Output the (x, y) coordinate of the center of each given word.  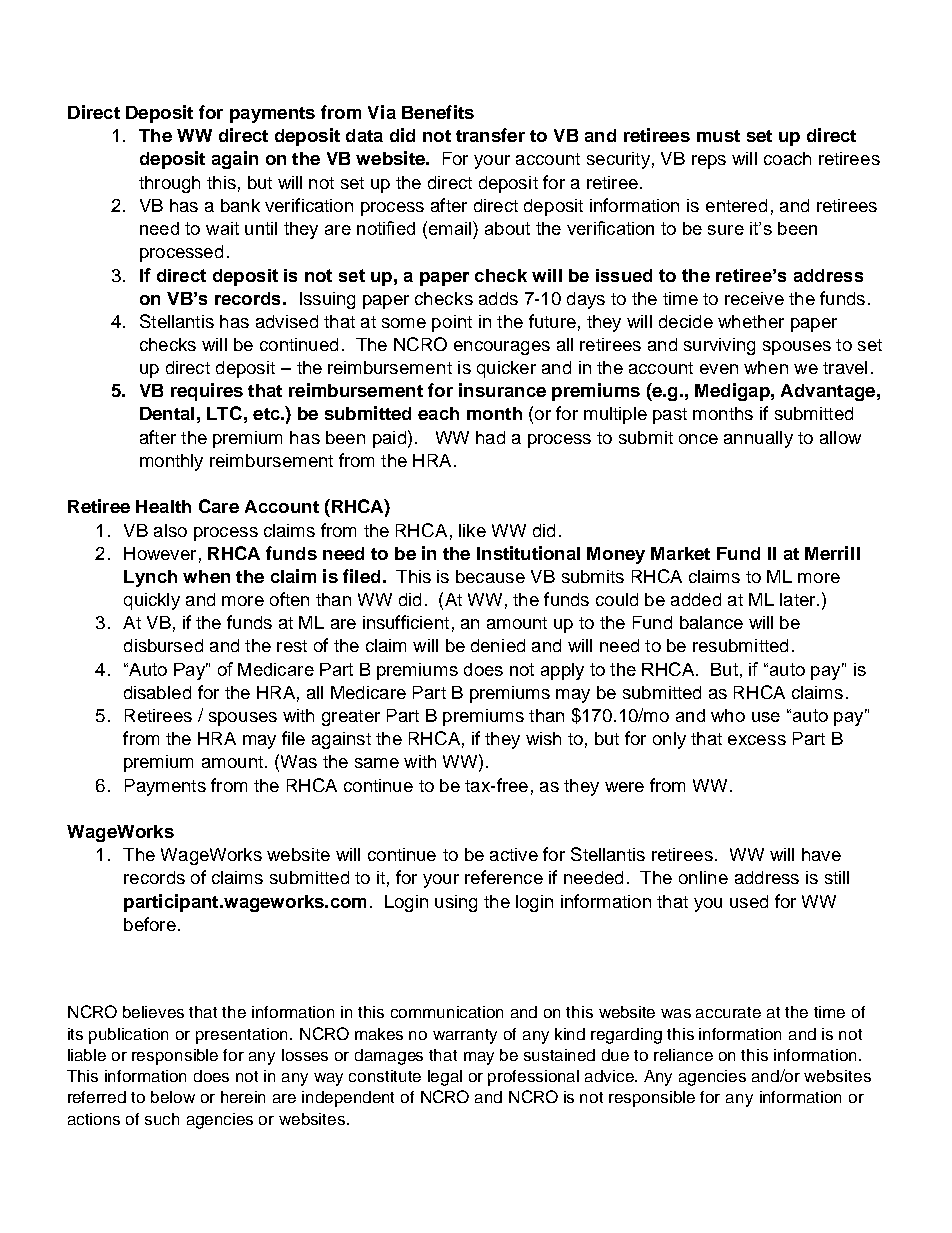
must (718, 136)
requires (207, 392)
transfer (490, 135)
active (514, 854)
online (703, 877)
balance (711, 622)
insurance (502, 390)
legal (445, 1078)
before (150, 924)
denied (498, 645)
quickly (152, 601)
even (719, 369)
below (173, 1097)
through (169, 184)
